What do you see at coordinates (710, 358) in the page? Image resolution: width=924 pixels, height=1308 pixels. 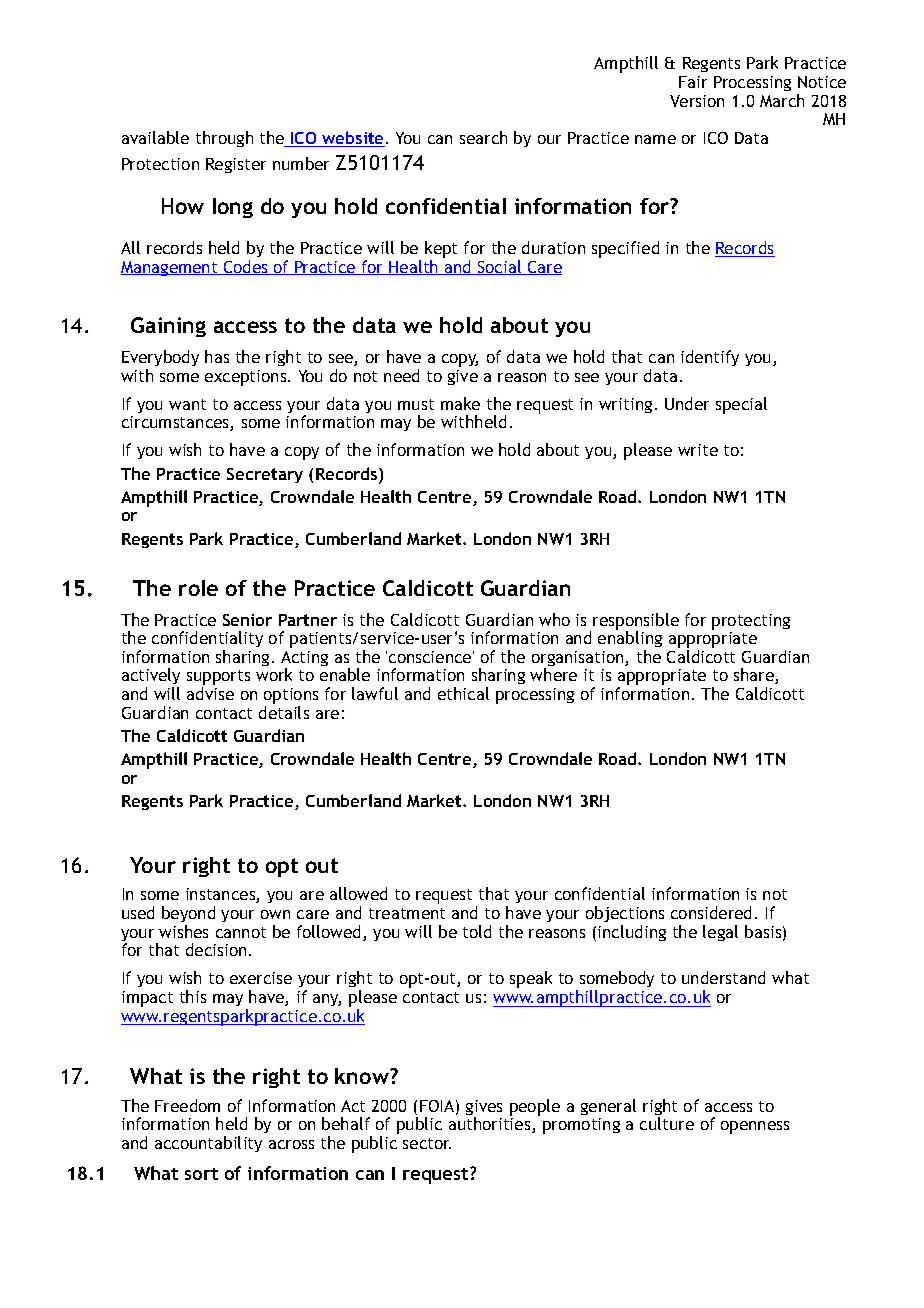 I see `identify` at bounding box center [710, 358].
